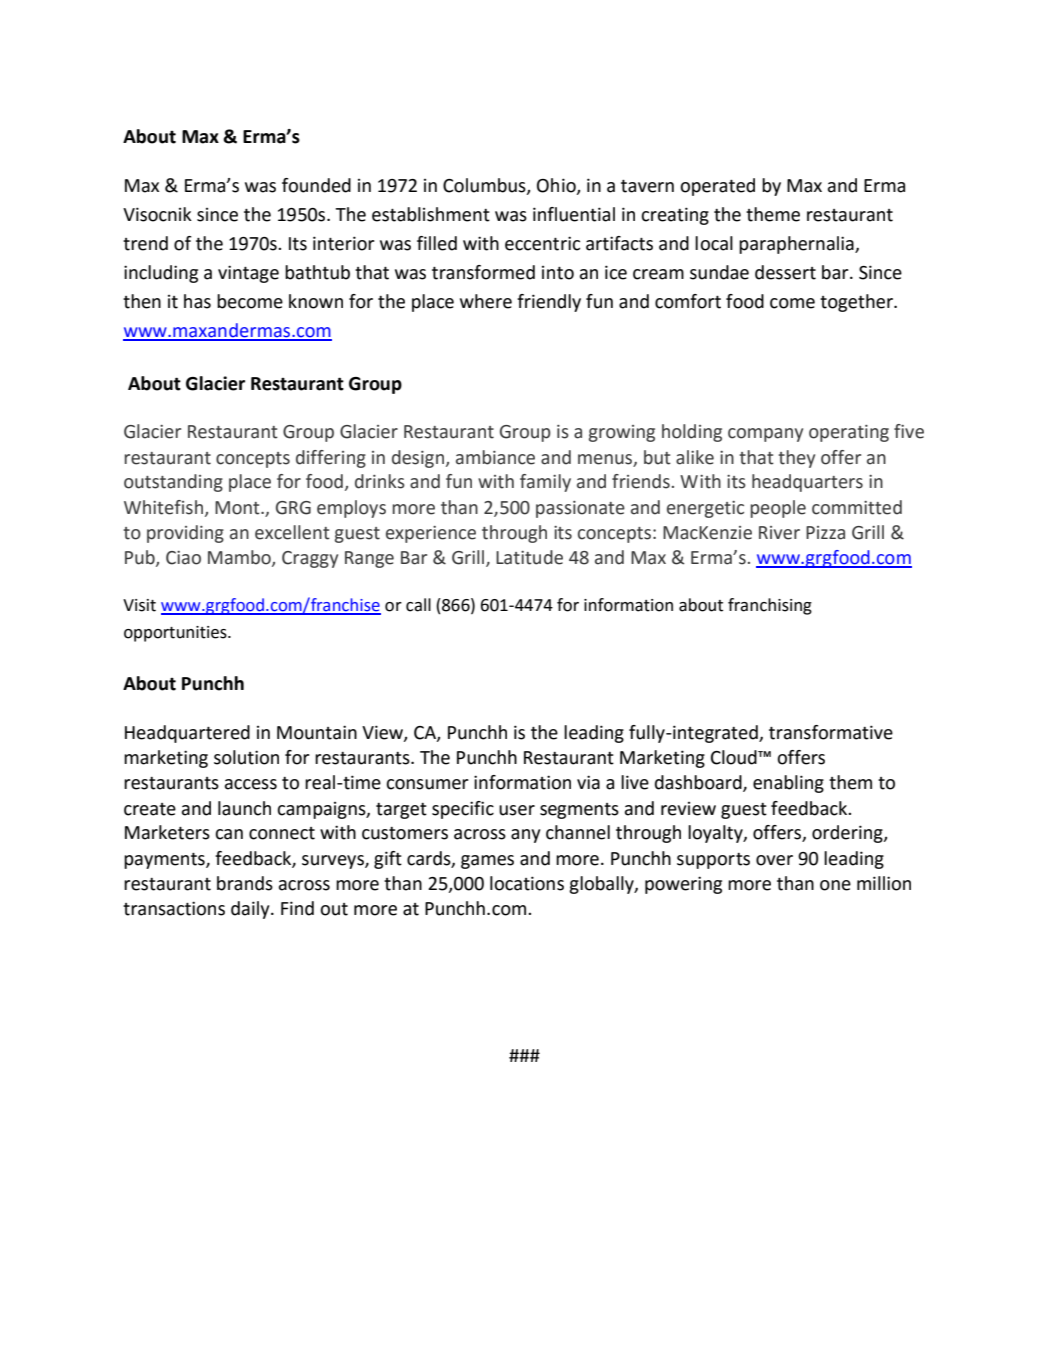 Image resolution: width=1049 pixels, height=1357 pixels. Describe the element at coordinates (245, 883) in the screenshot. I see `brands` at that location.
